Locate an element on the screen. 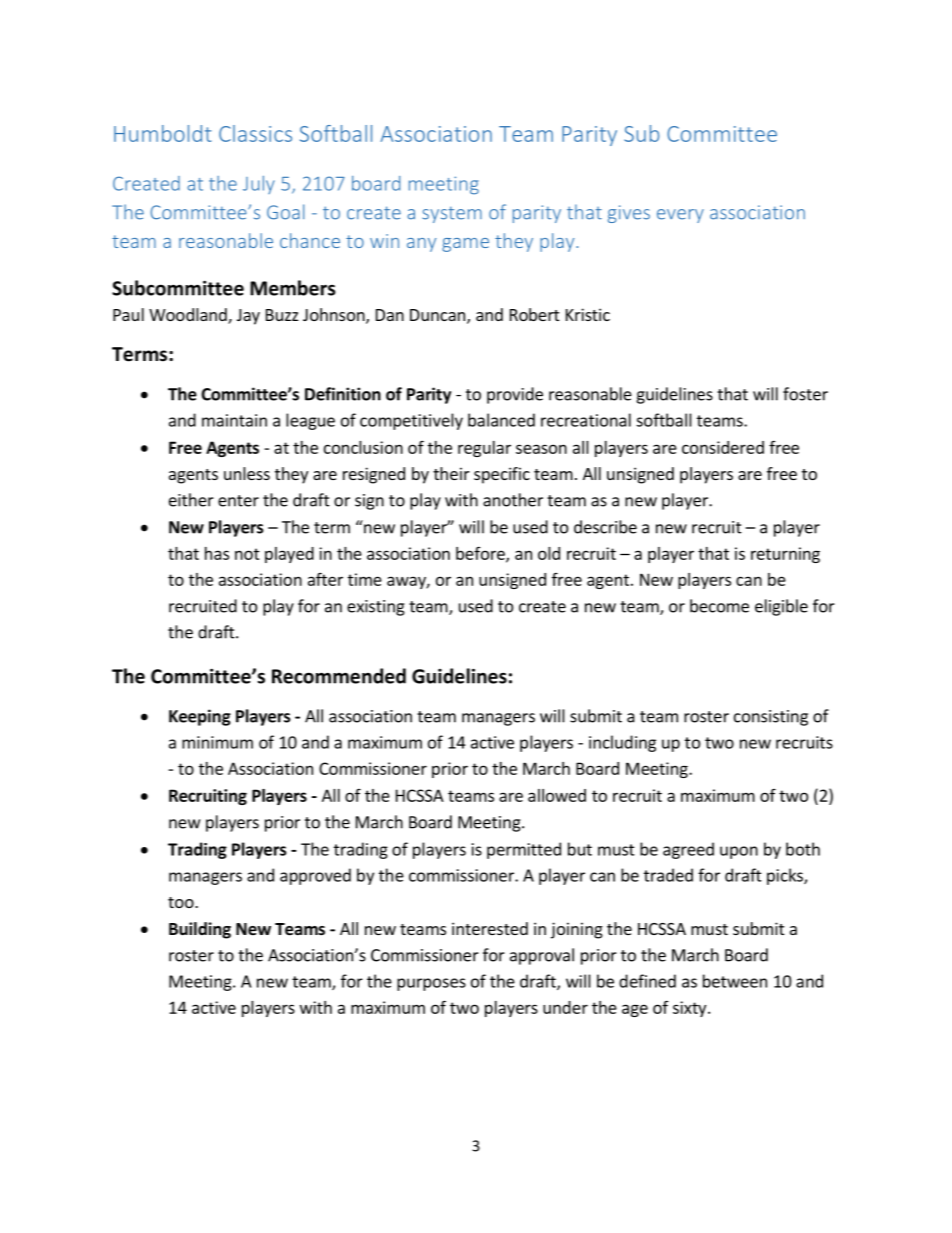  Classics is located at coordinates (255, 133).
